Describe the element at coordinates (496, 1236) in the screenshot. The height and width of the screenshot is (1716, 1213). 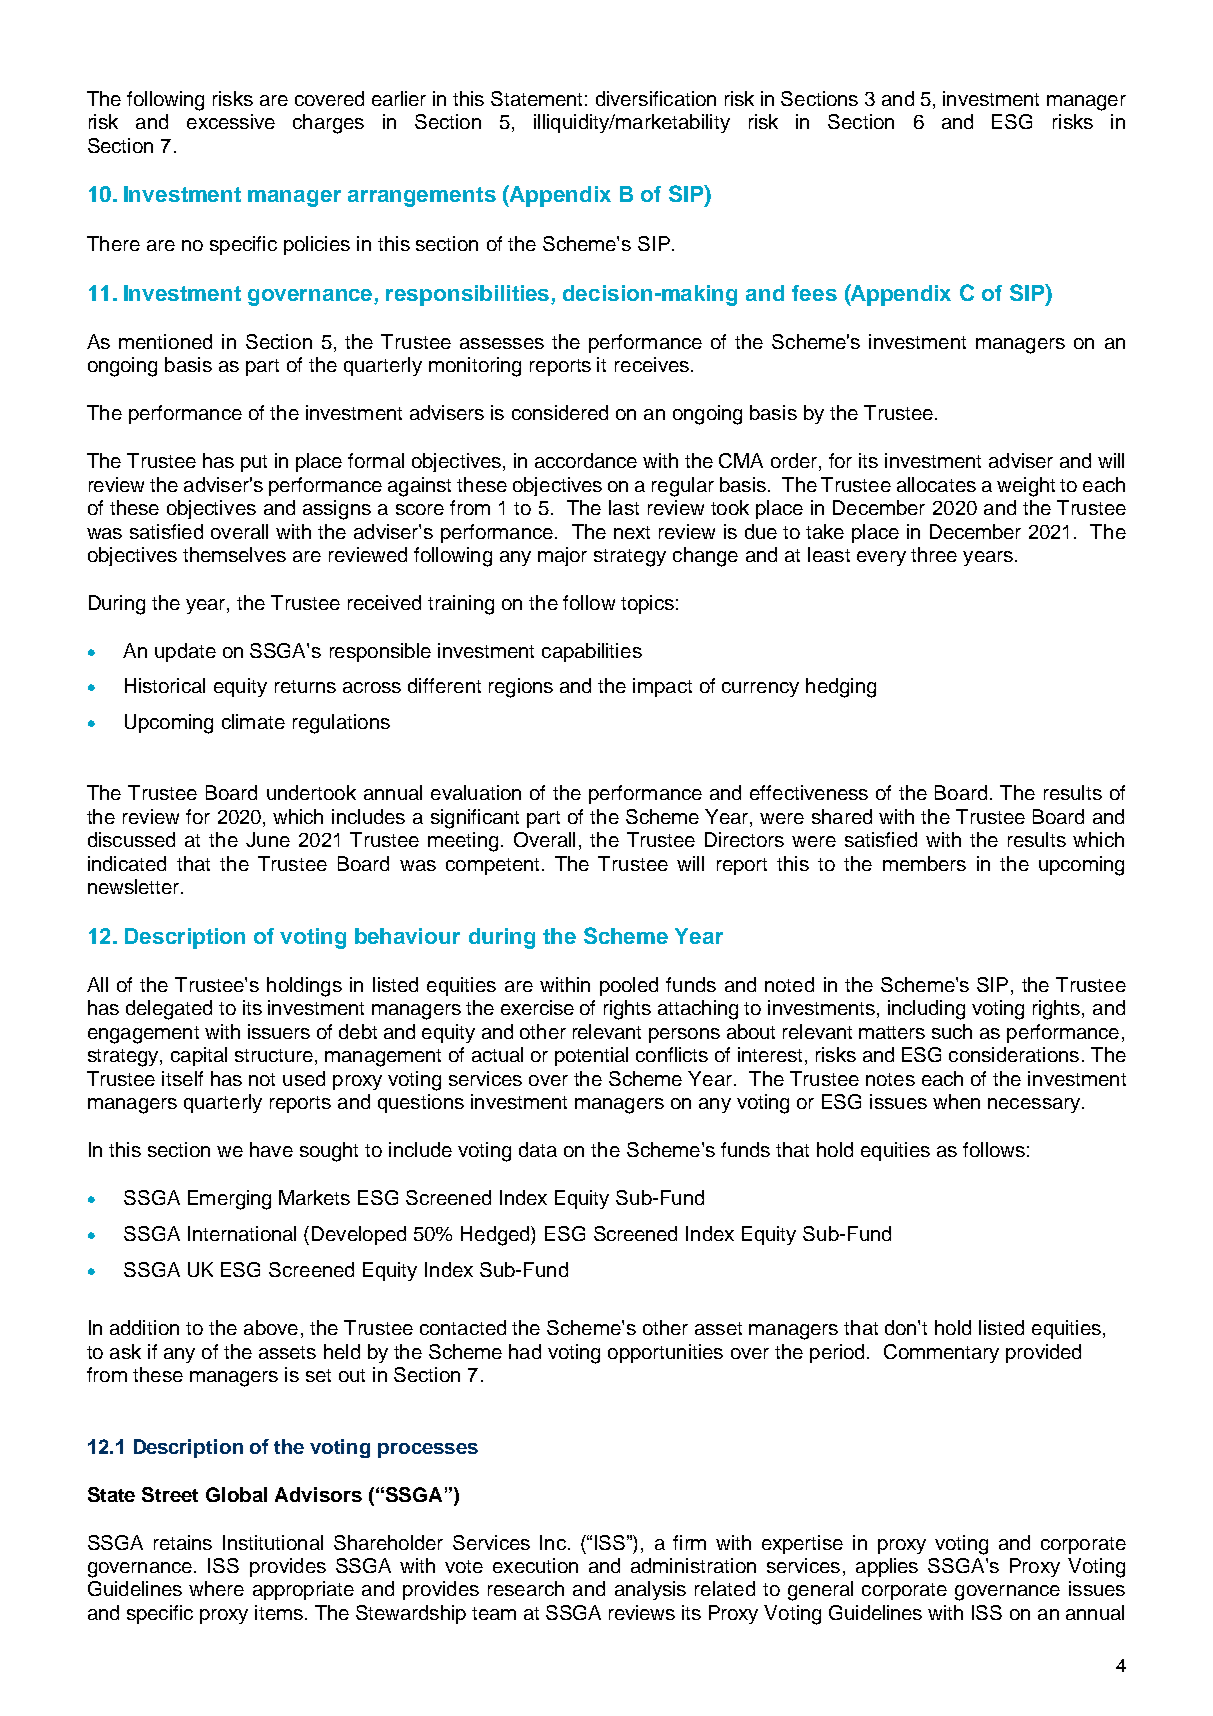
I see `Hedged` at that location.
